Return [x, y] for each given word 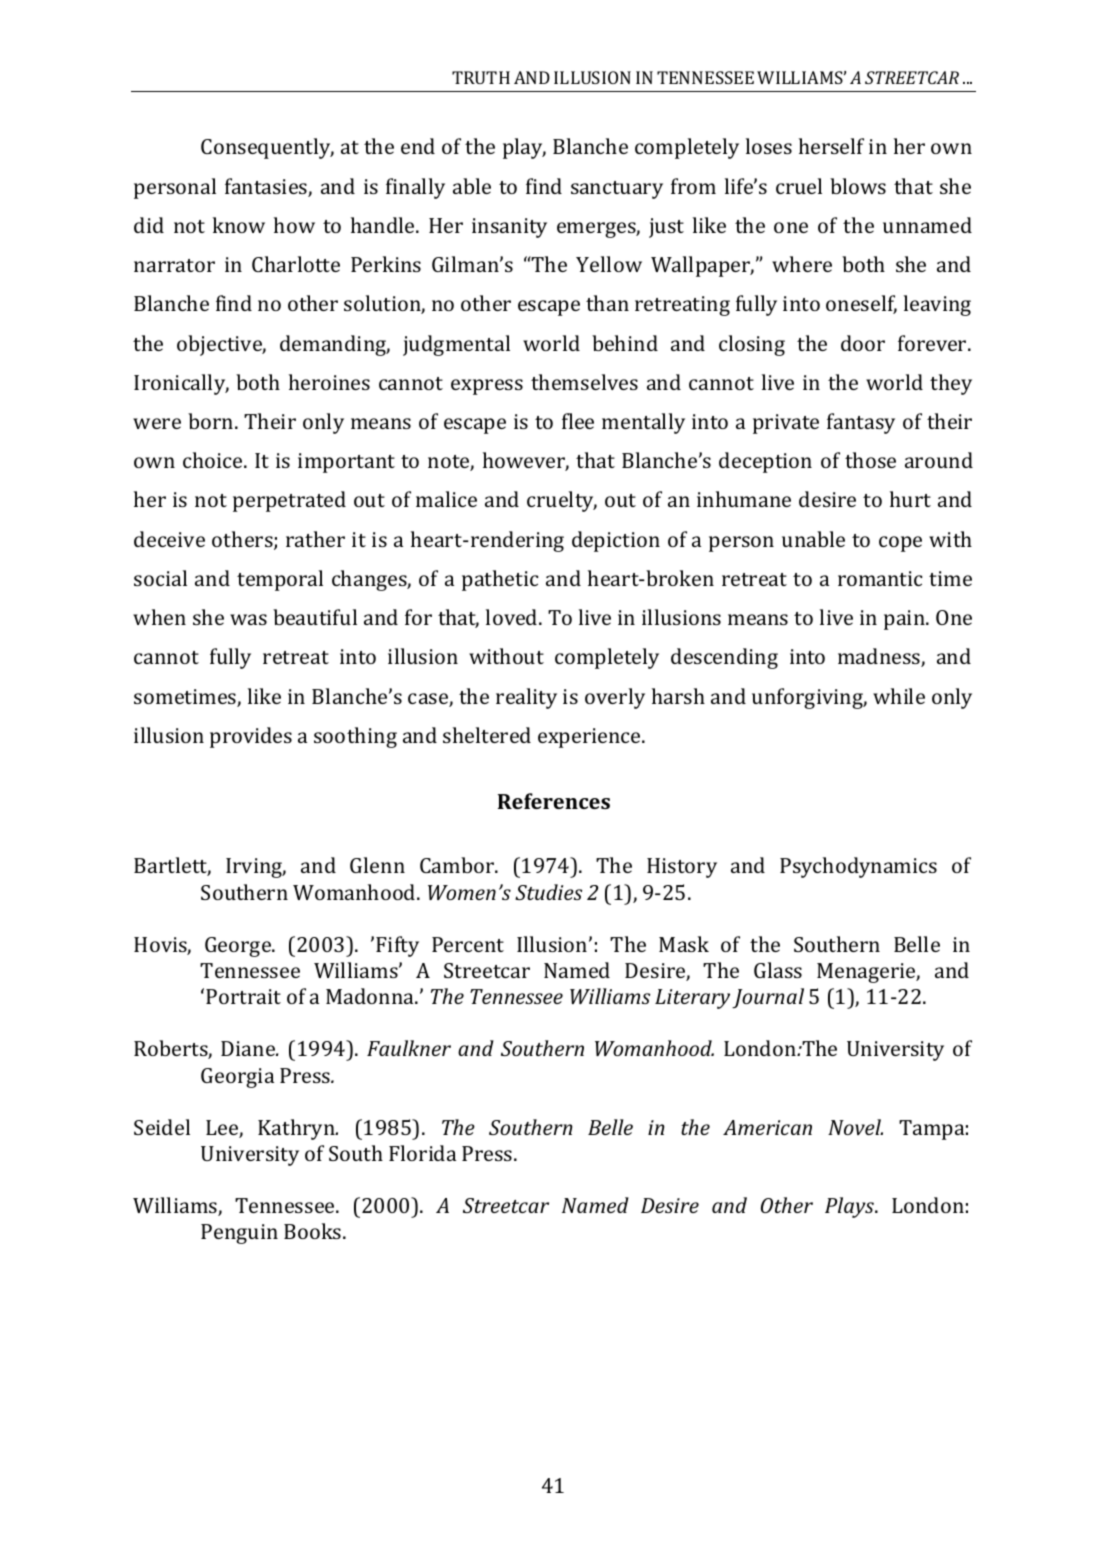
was [248, 619]
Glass [778, 970]
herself [831, 146]
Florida [422, 1153]
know [239, 225]
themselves [584, 382]
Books [314, 1231]
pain [905, 620]
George [239, 947]
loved [513, 617]
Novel [855, 1127]
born [212, 421]
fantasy [861, 423]
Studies [548, 892]
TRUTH [481, 77]
